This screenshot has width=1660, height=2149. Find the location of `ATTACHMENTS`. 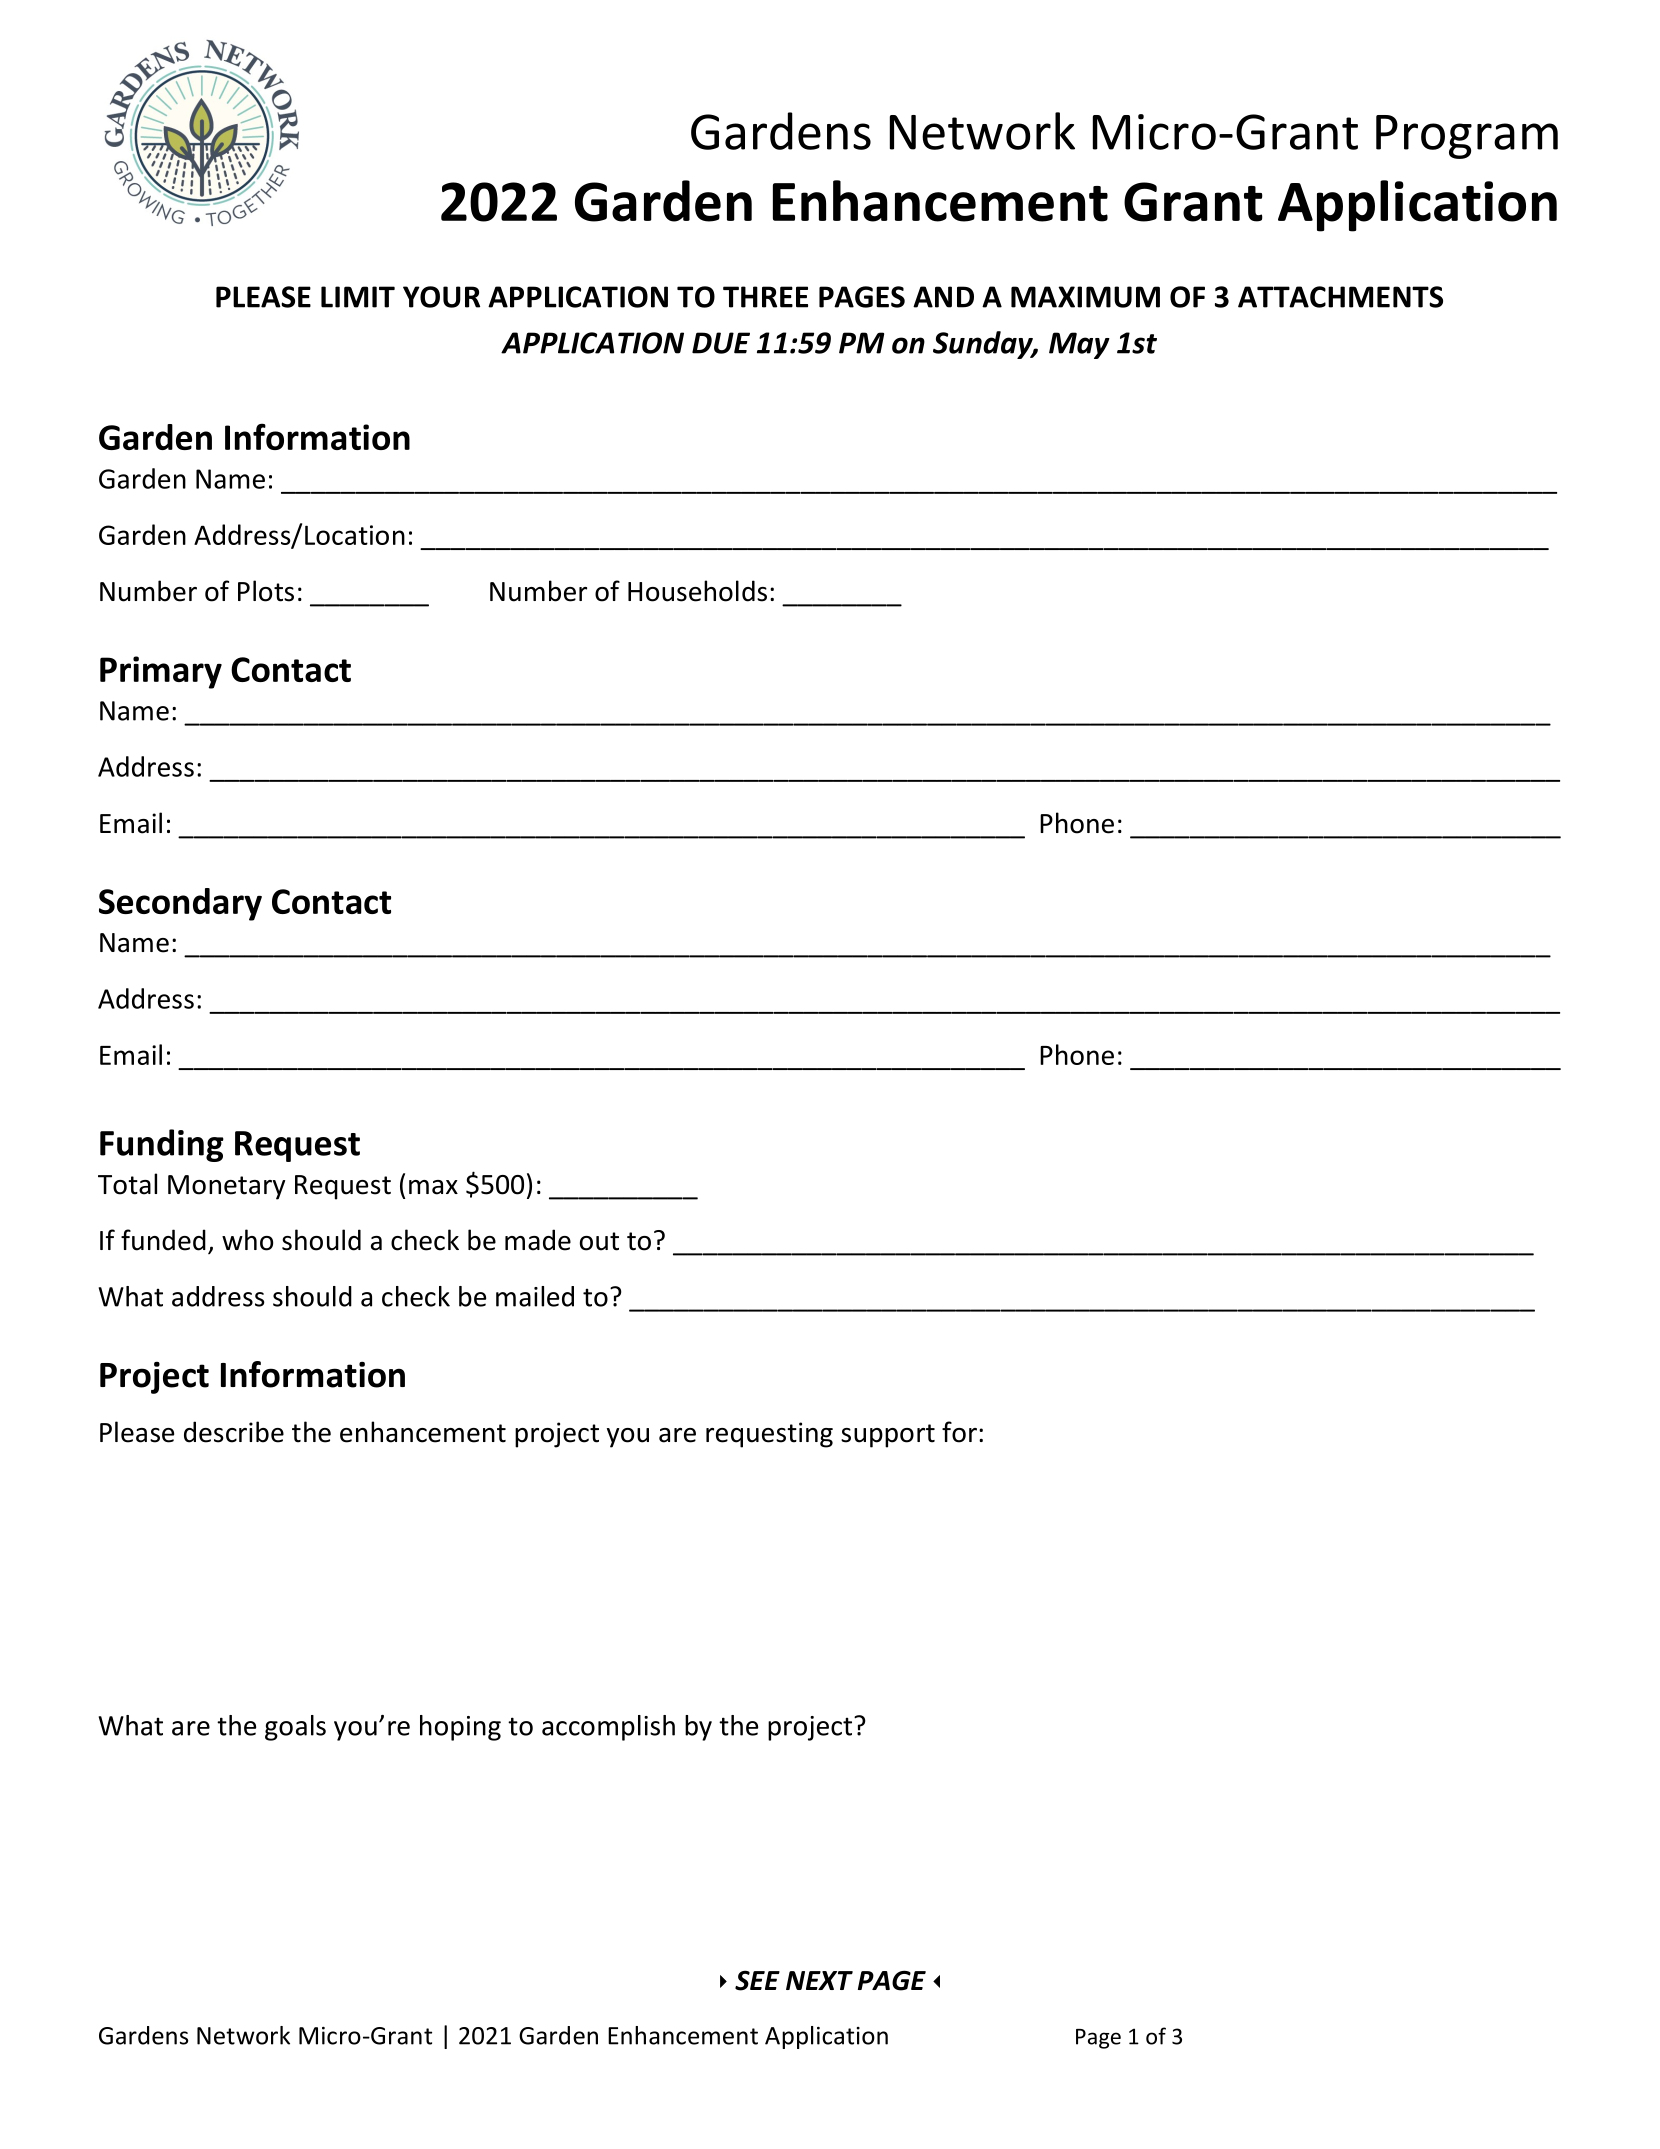

ATTACHMENTS is located at coordinates (1340, 297).
